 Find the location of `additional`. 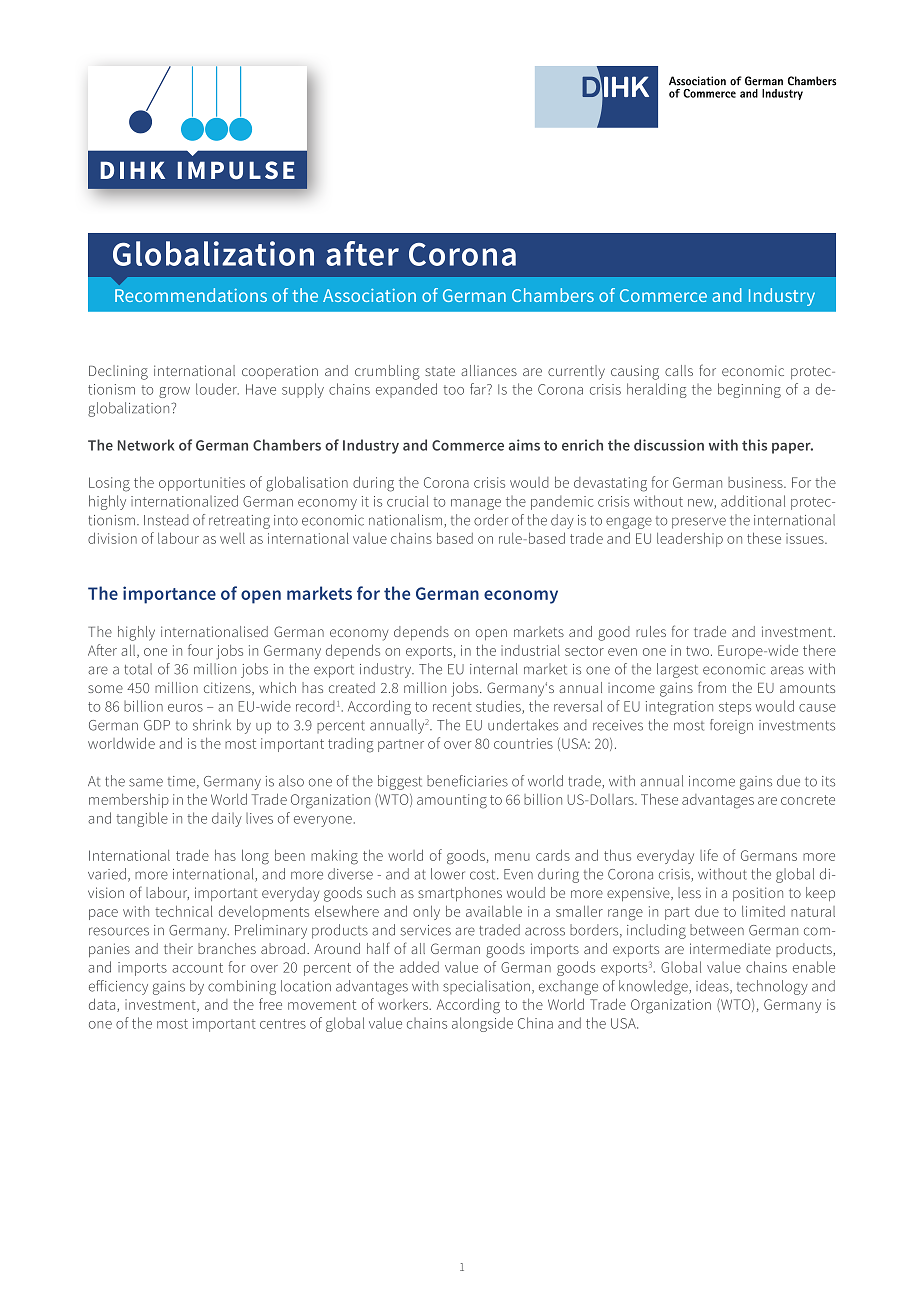

additional is located at coordinates (753, 501).
